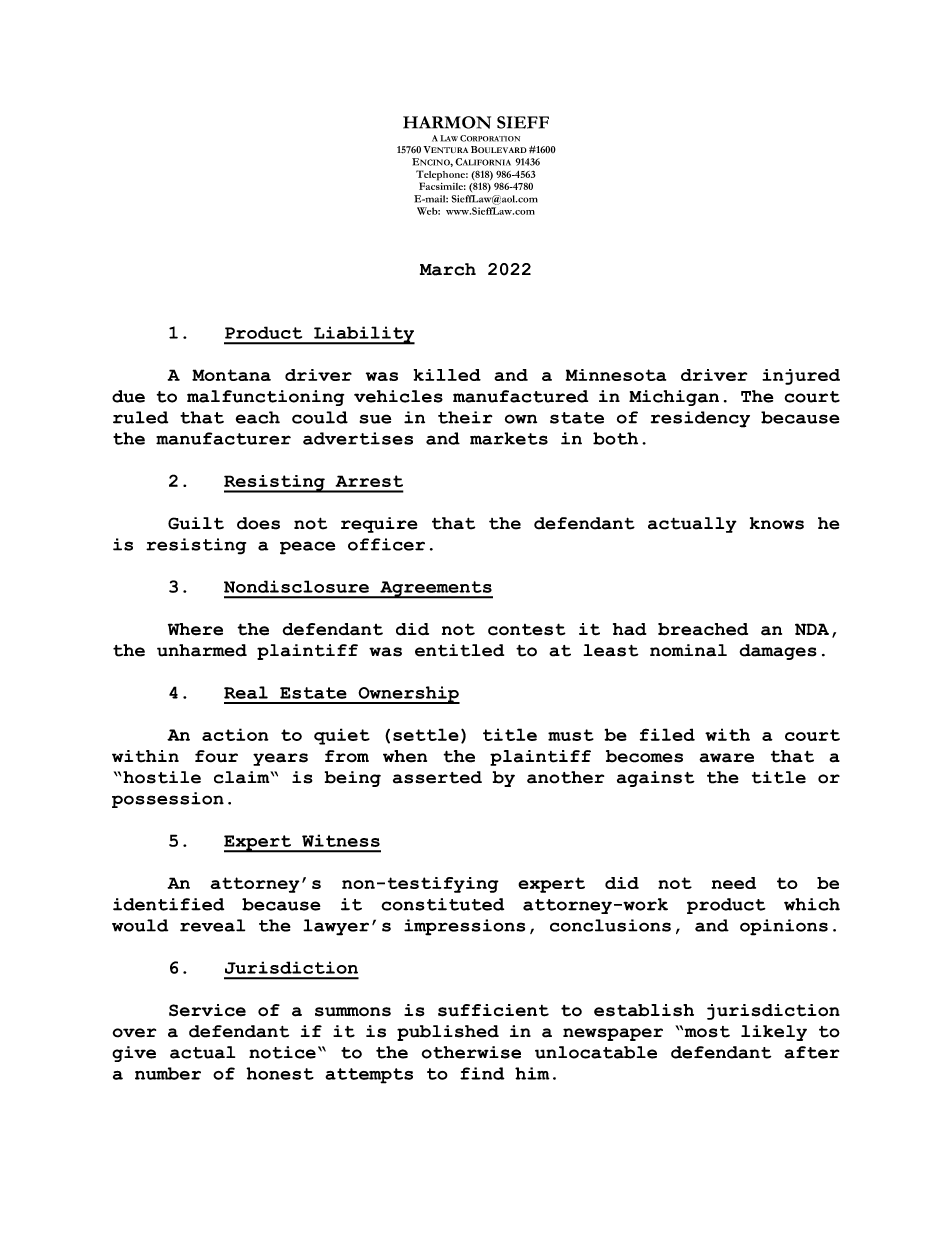 The height and width of the document is (1233, 952). What do you see at coordinates (471, 1052) in the document?
I see `otherwise` at bounding box center [471, 1052].
